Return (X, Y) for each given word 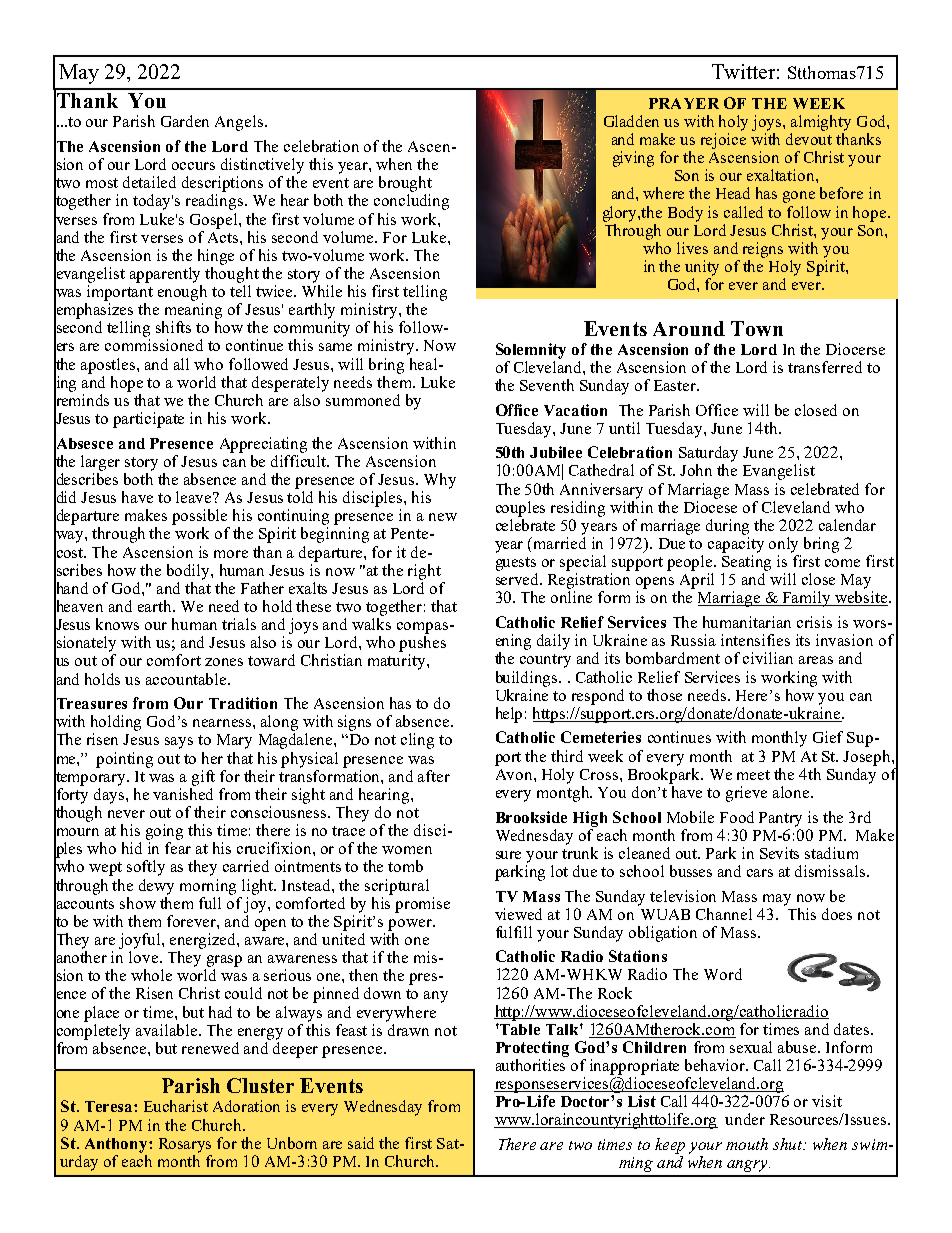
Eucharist (176, 1106)
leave (195, 497)
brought (405, 184)
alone (792, 792)
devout (809, 137)
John (696, 470)
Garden (185, 121)
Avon (515, 774)
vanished (183, 792)
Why (440, 481)
